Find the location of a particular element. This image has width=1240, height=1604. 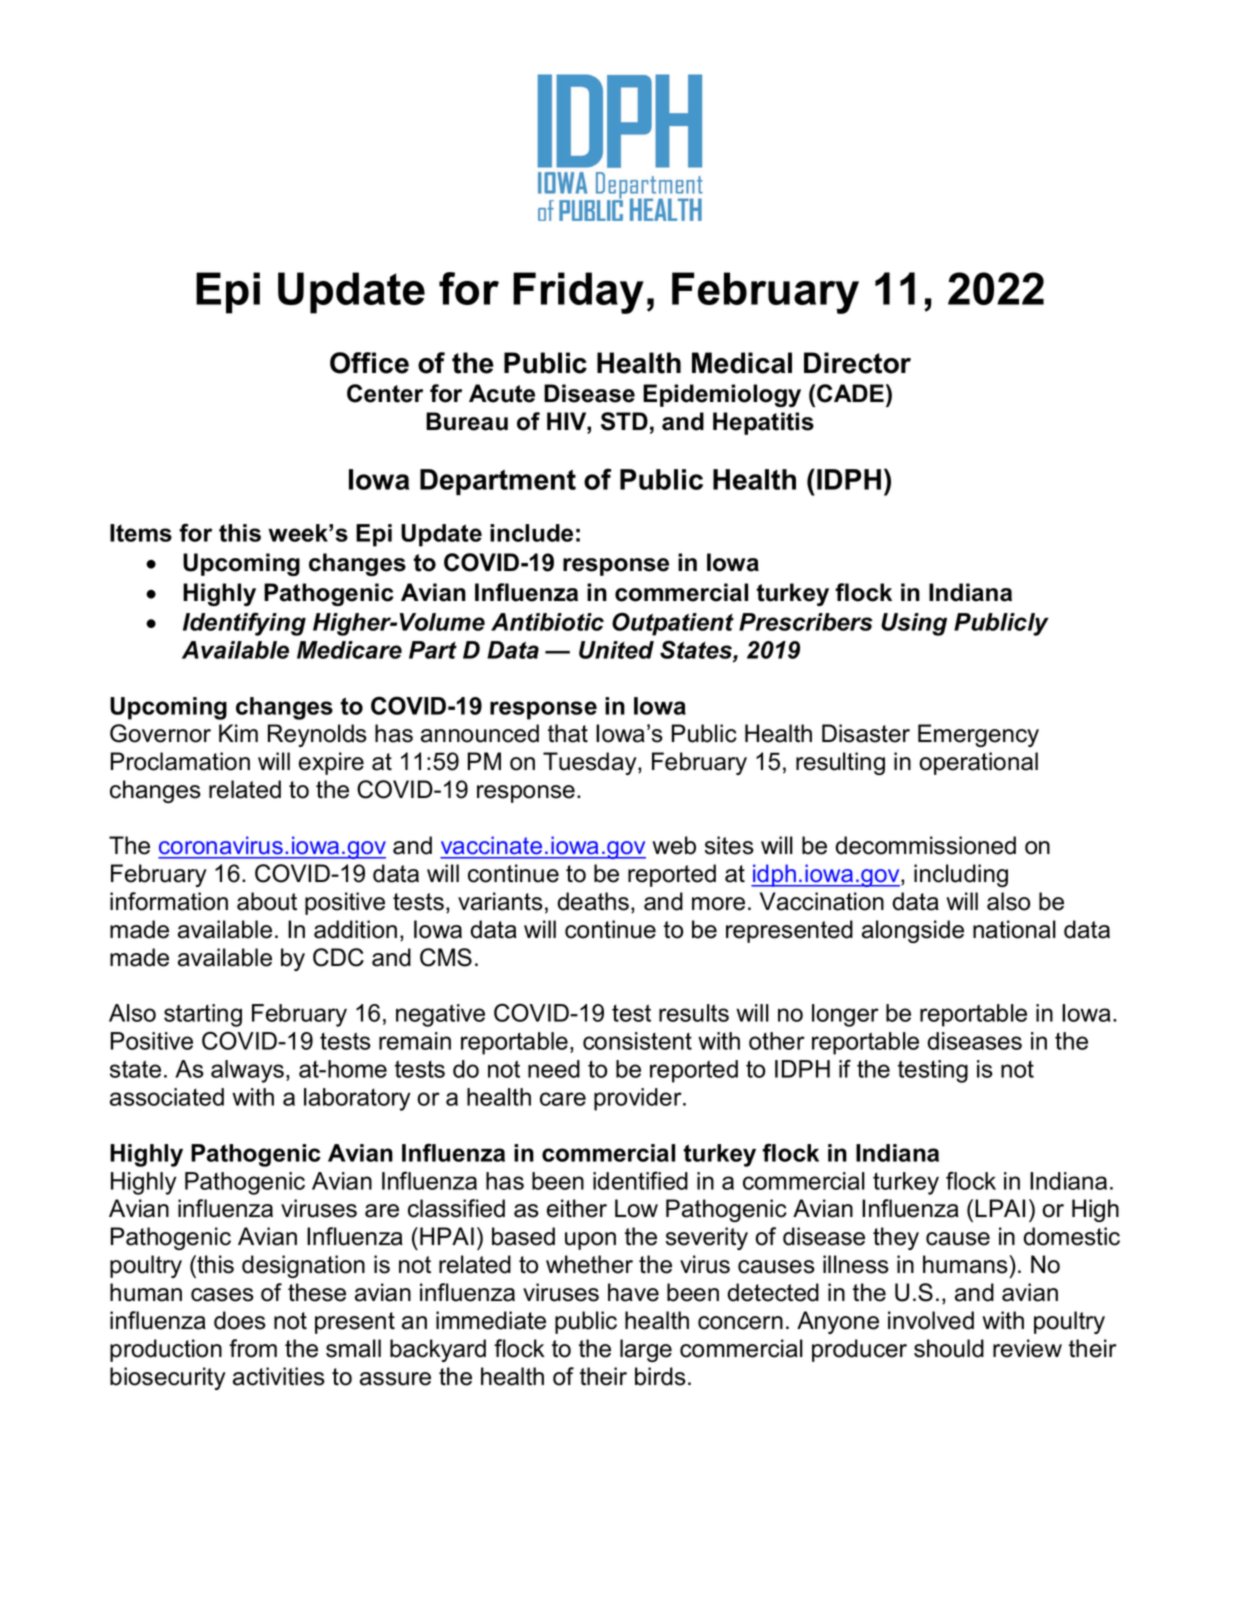

from is located at coordinates (253, 1348).
